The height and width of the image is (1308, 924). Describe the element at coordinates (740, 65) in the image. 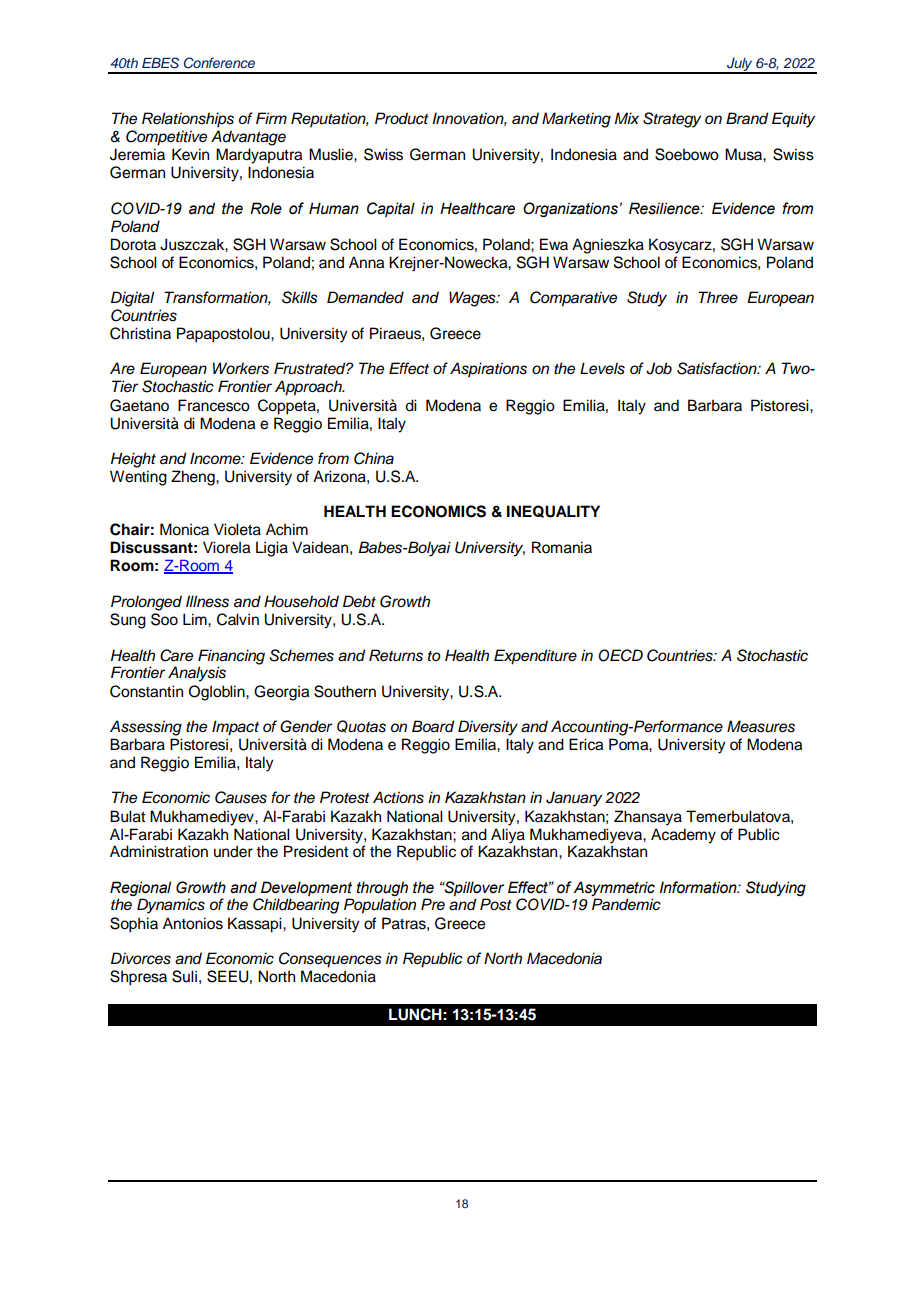

I see `July` at that location.
